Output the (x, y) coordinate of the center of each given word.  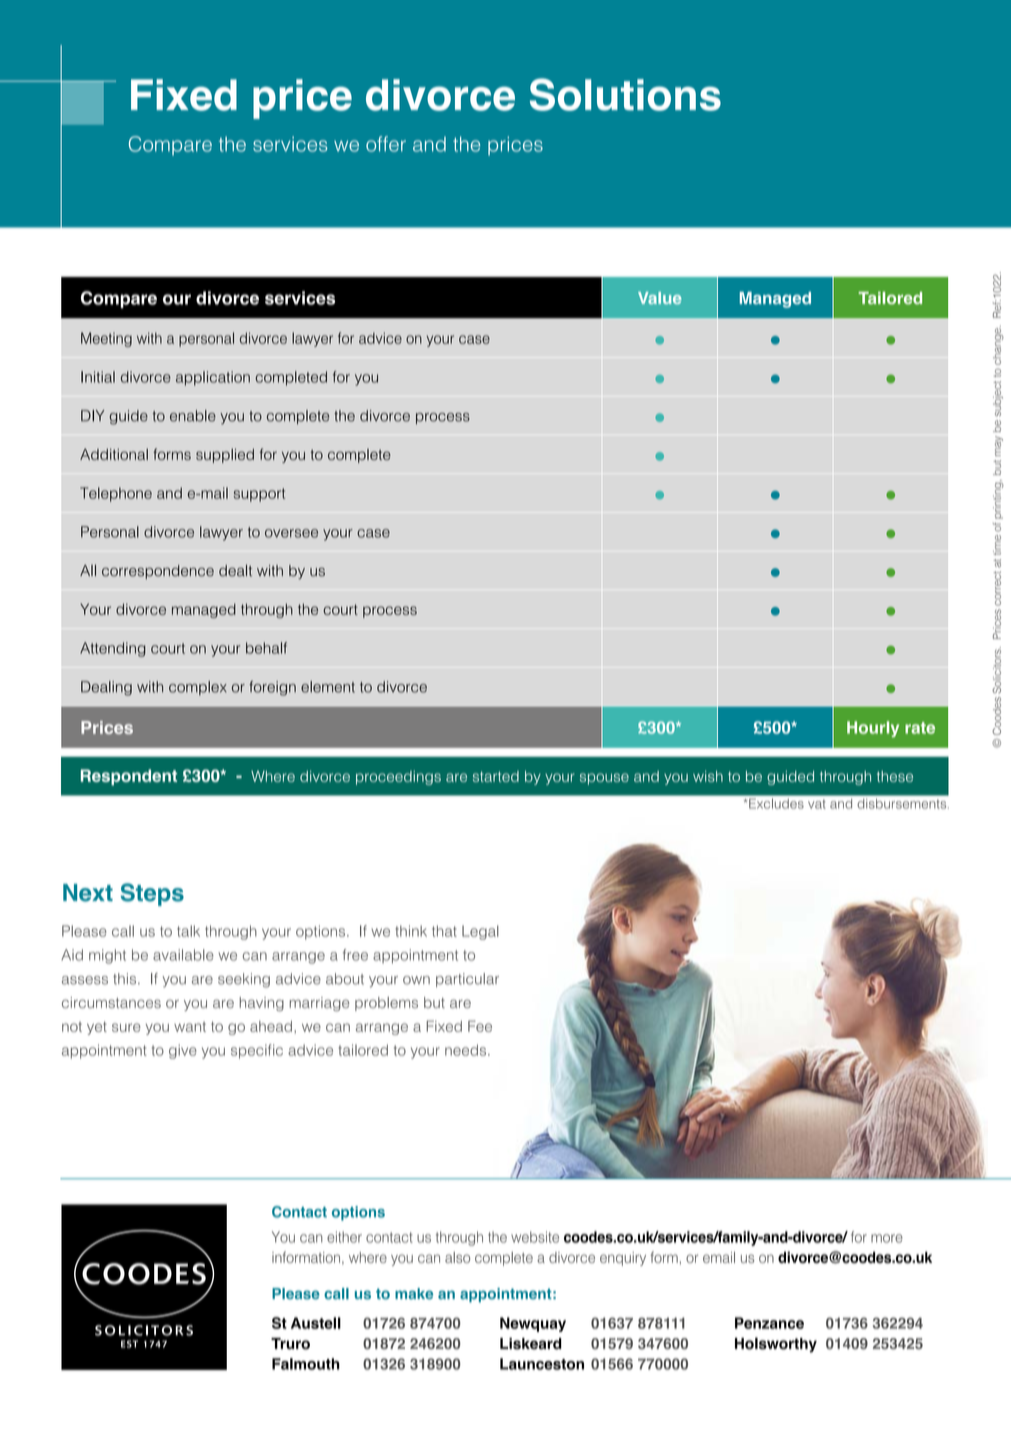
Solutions (625, 94)
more (887, 1238)
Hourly (873, 729)
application (213, 378)
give (183, 1051)
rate (920, 728)
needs (467, 1050)
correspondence (158, 572)
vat (817, 804)
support (259, 495)
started (496, 776)
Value (660, 298)
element (328, 687)
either (344, 1237)
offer (386, 144)
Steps (152, 894)
